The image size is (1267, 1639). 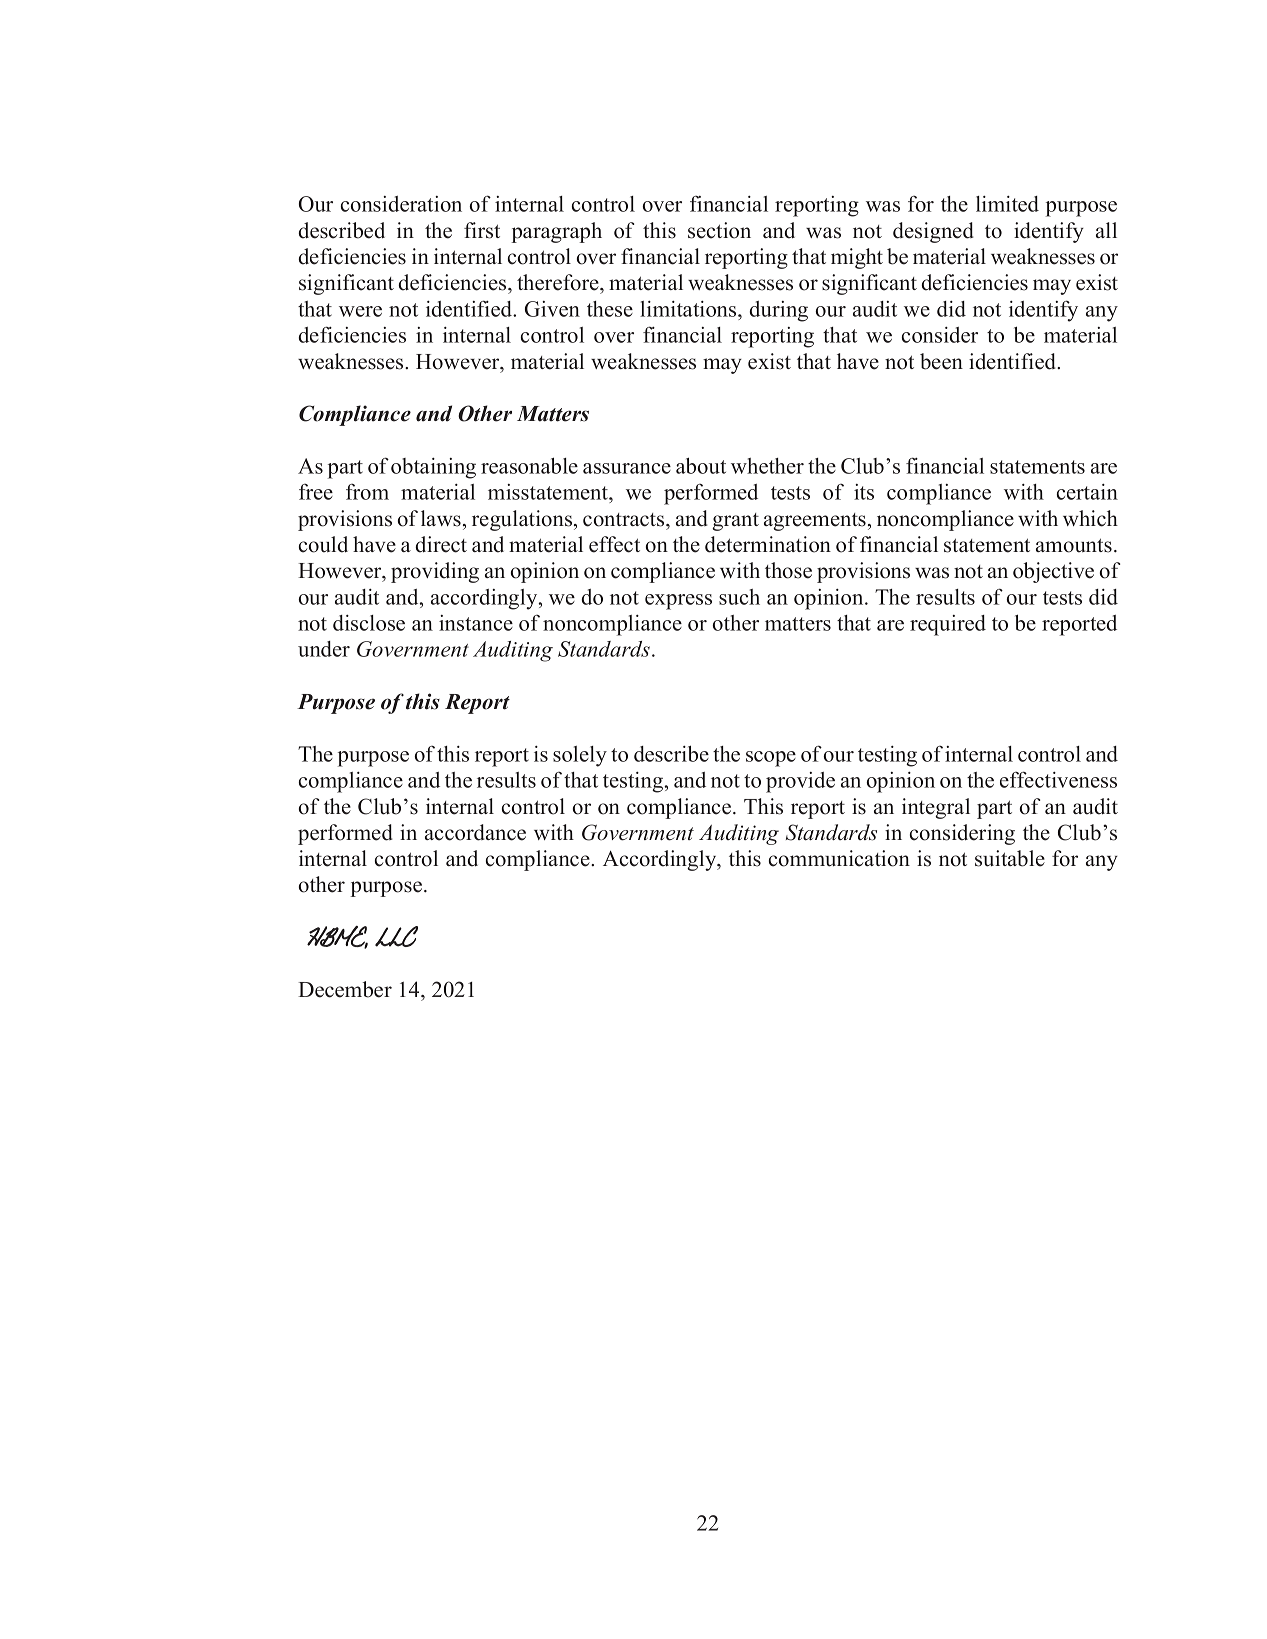 What do you see at coordinates (839, 858) in the image?
I see `communication` at bounding box center [839, 858].
